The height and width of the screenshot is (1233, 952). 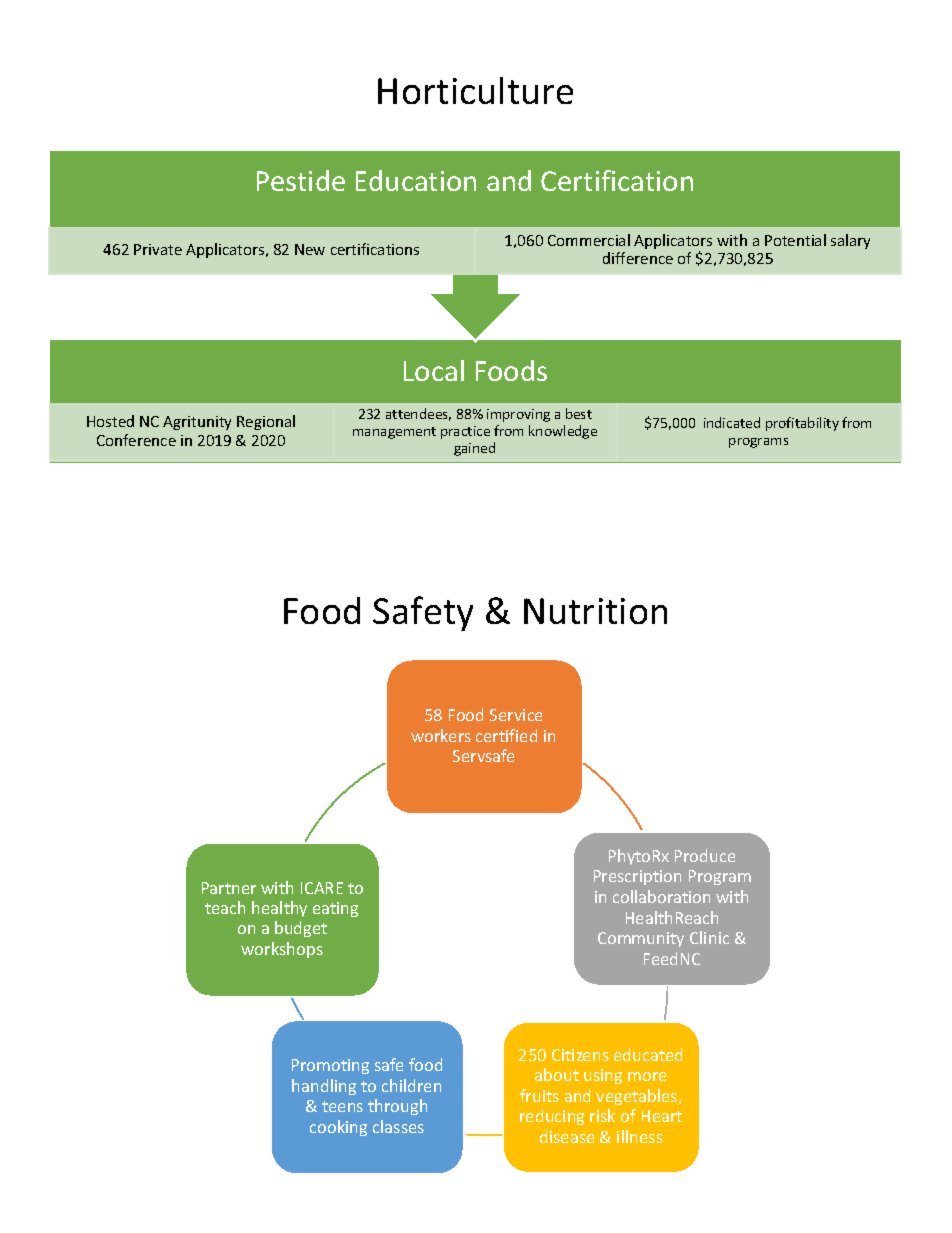 What do you see at coordinates (795, 240) in the screenshot?
I see `Potential` at bounding box center [795, 240].
